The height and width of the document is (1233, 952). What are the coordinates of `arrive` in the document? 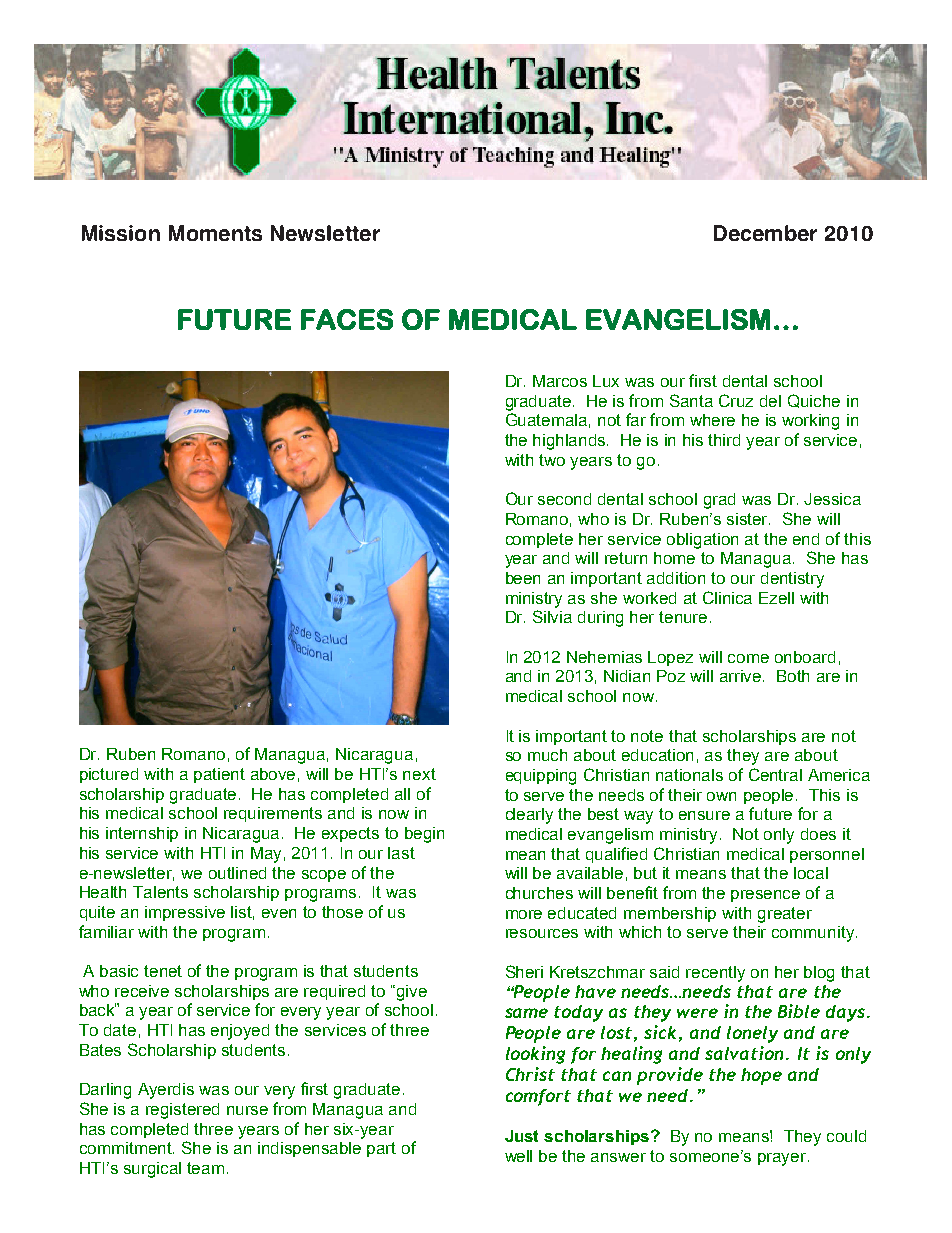 It's located at (742, 676).
